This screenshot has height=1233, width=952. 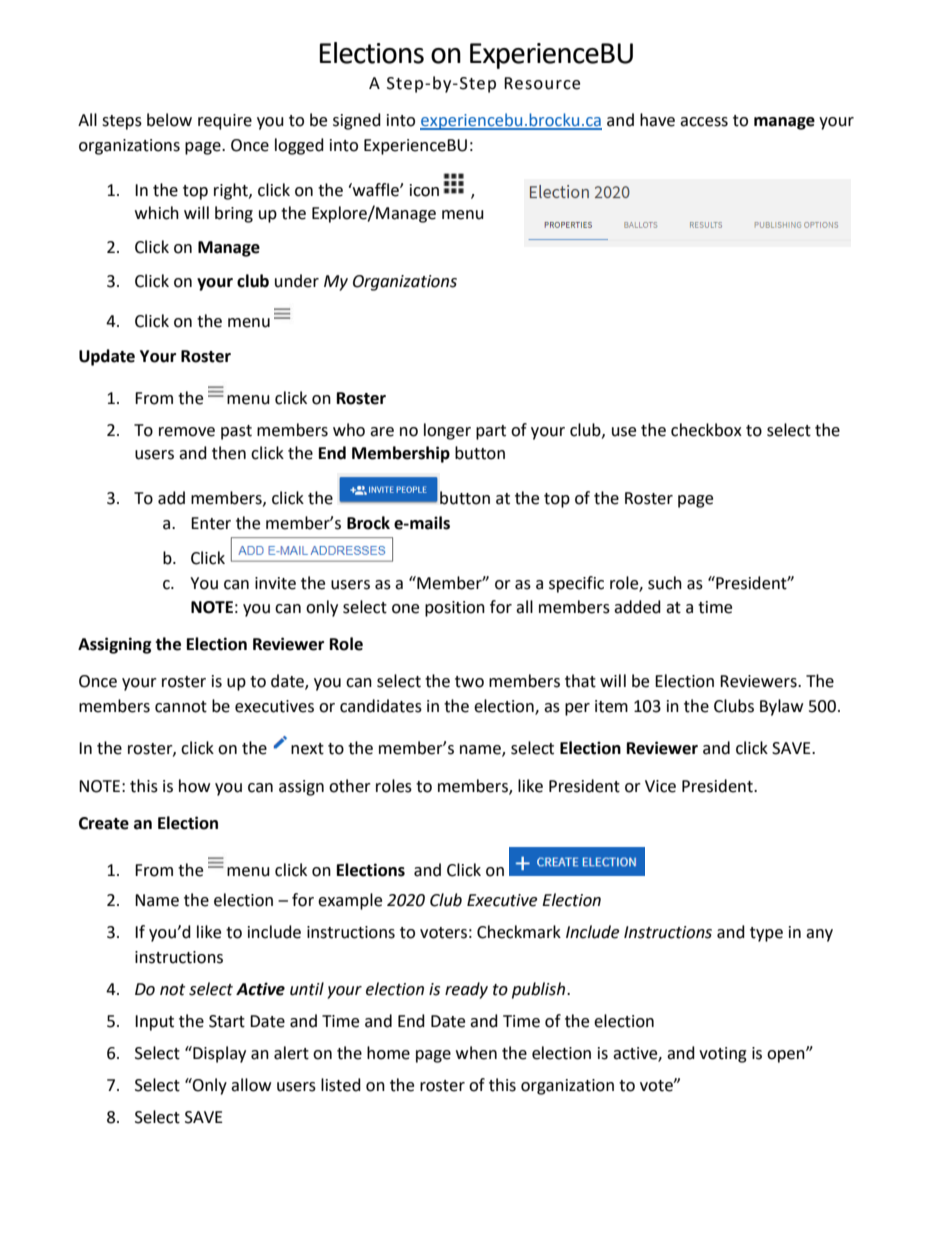 What do you see at coordinates (181, 707) in the screenshot?
I see `cannot` at bounding box center [181, 707].
